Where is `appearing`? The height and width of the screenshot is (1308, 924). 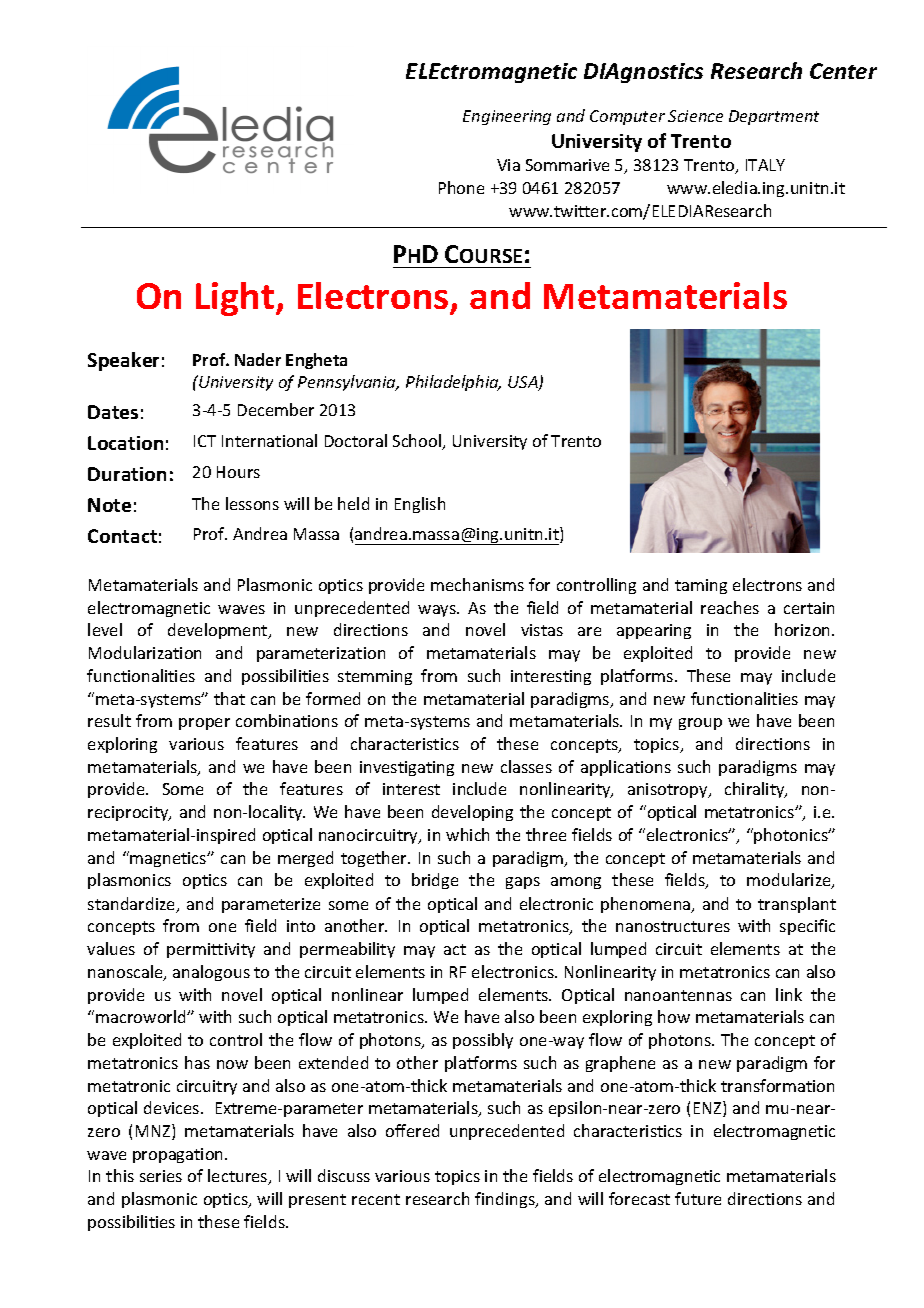
appearing is located at coordinates (654, 631).
